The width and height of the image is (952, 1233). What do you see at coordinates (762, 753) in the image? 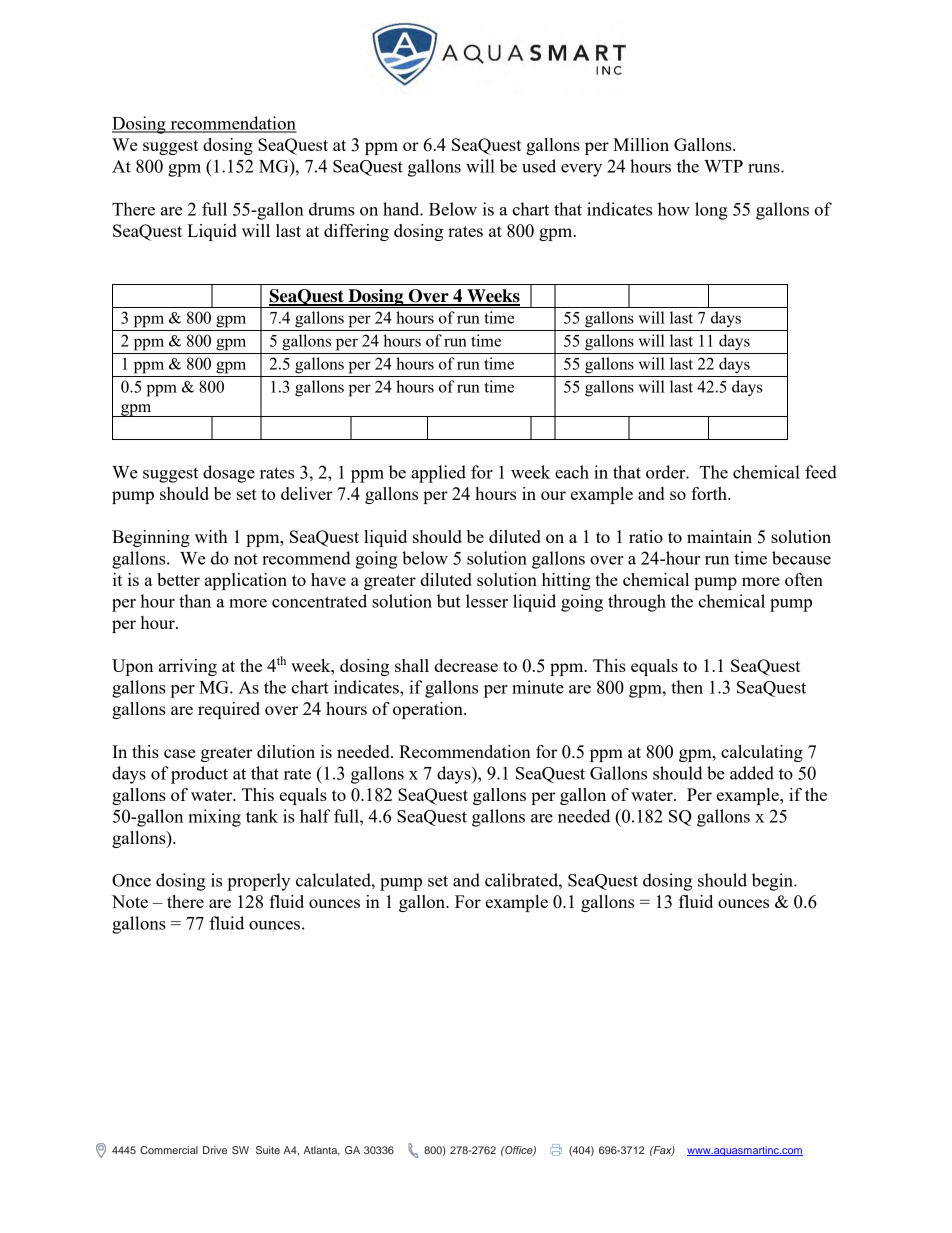
I see `calculating` at bounding box center [762, 753].
